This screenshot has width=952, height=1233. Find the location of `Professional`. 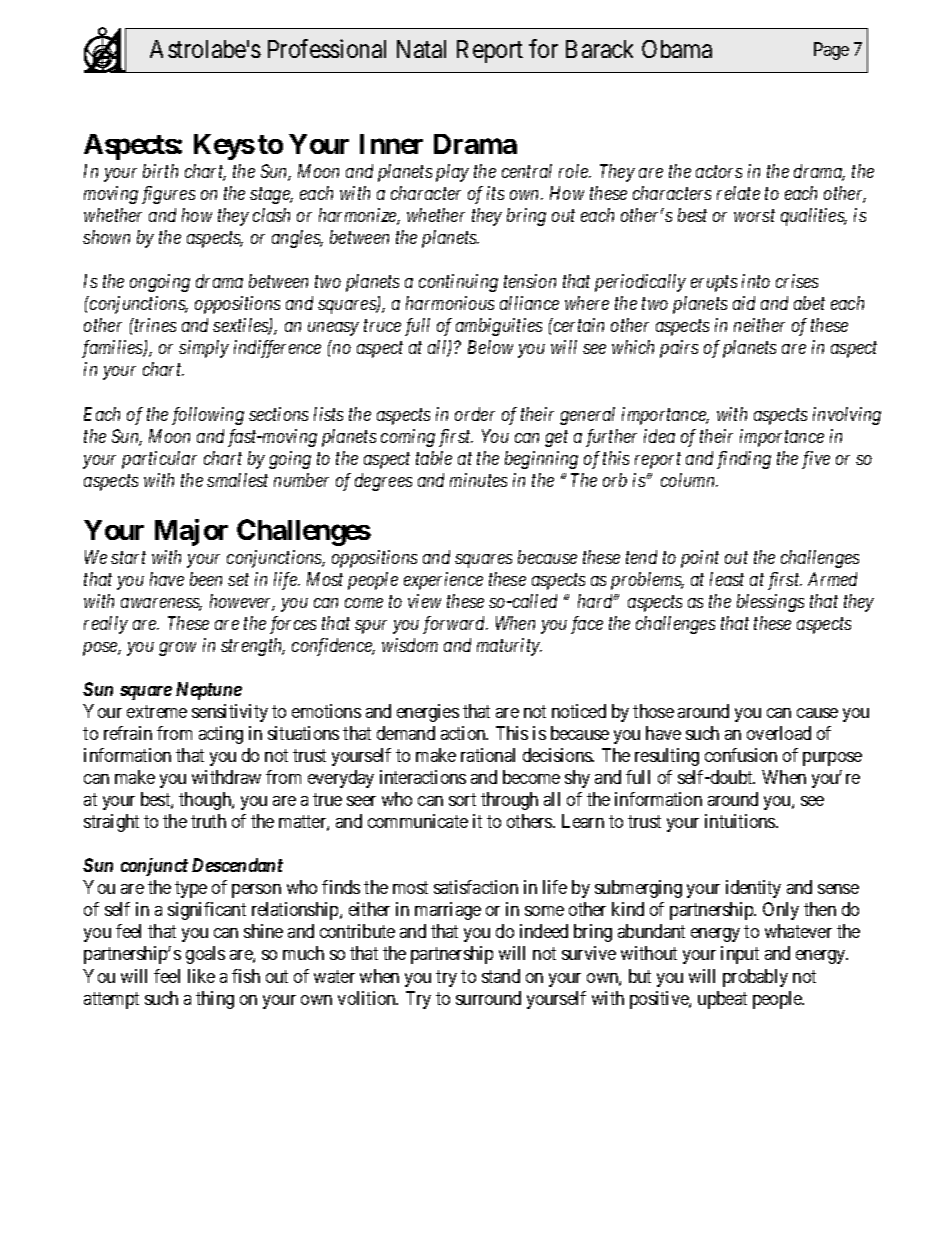

Professional is located at coordinates (327, 48).
